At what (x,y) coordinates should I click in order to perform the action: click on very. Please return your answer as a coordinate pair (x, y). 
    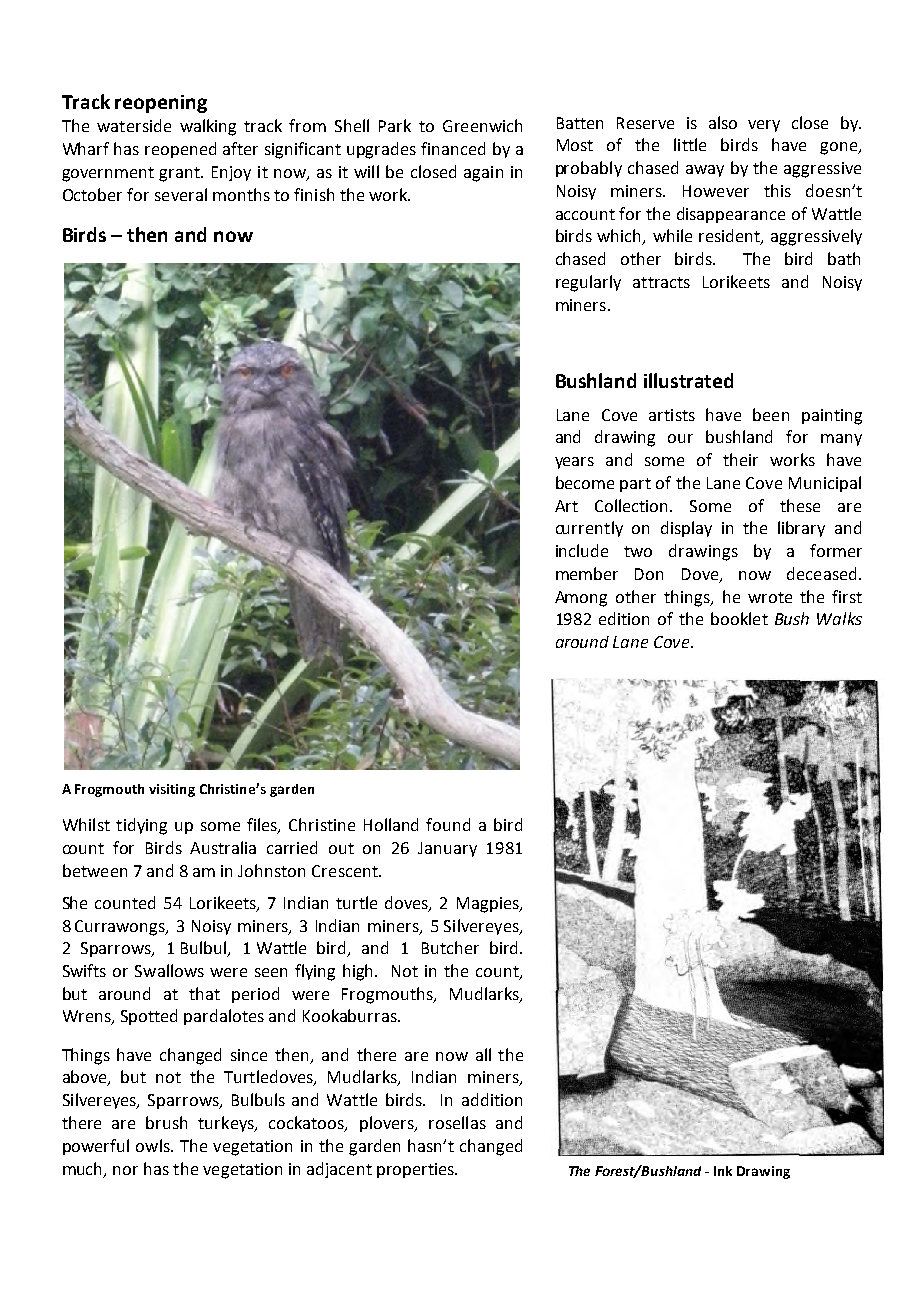
    Looking at the image, I should click on (764, 126).
